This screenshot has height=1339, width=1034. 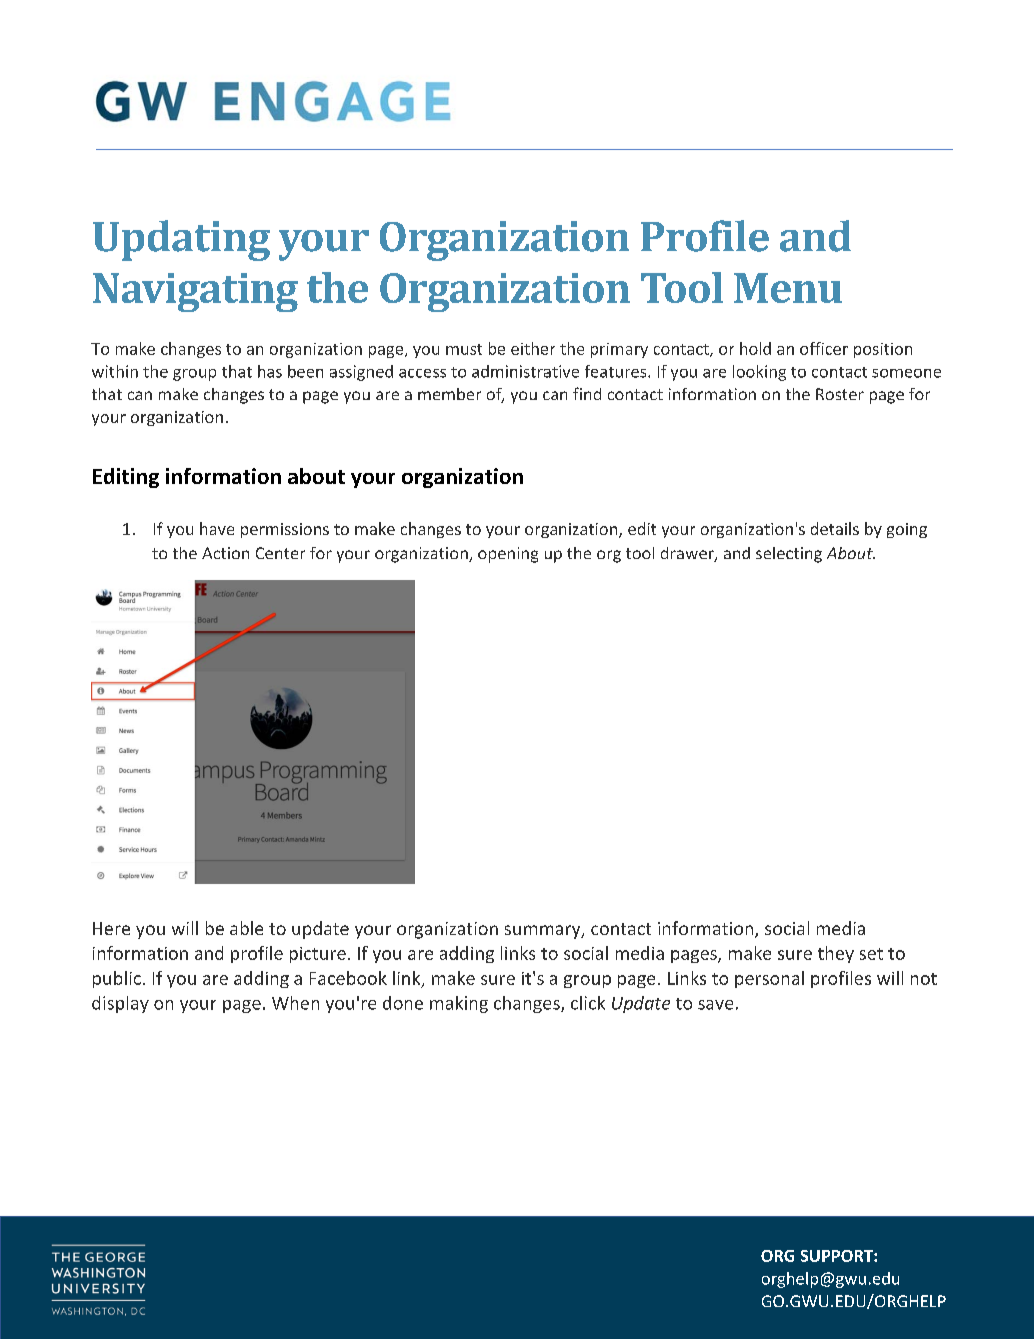 I want to click on display, so click(x=120, y=1004).
